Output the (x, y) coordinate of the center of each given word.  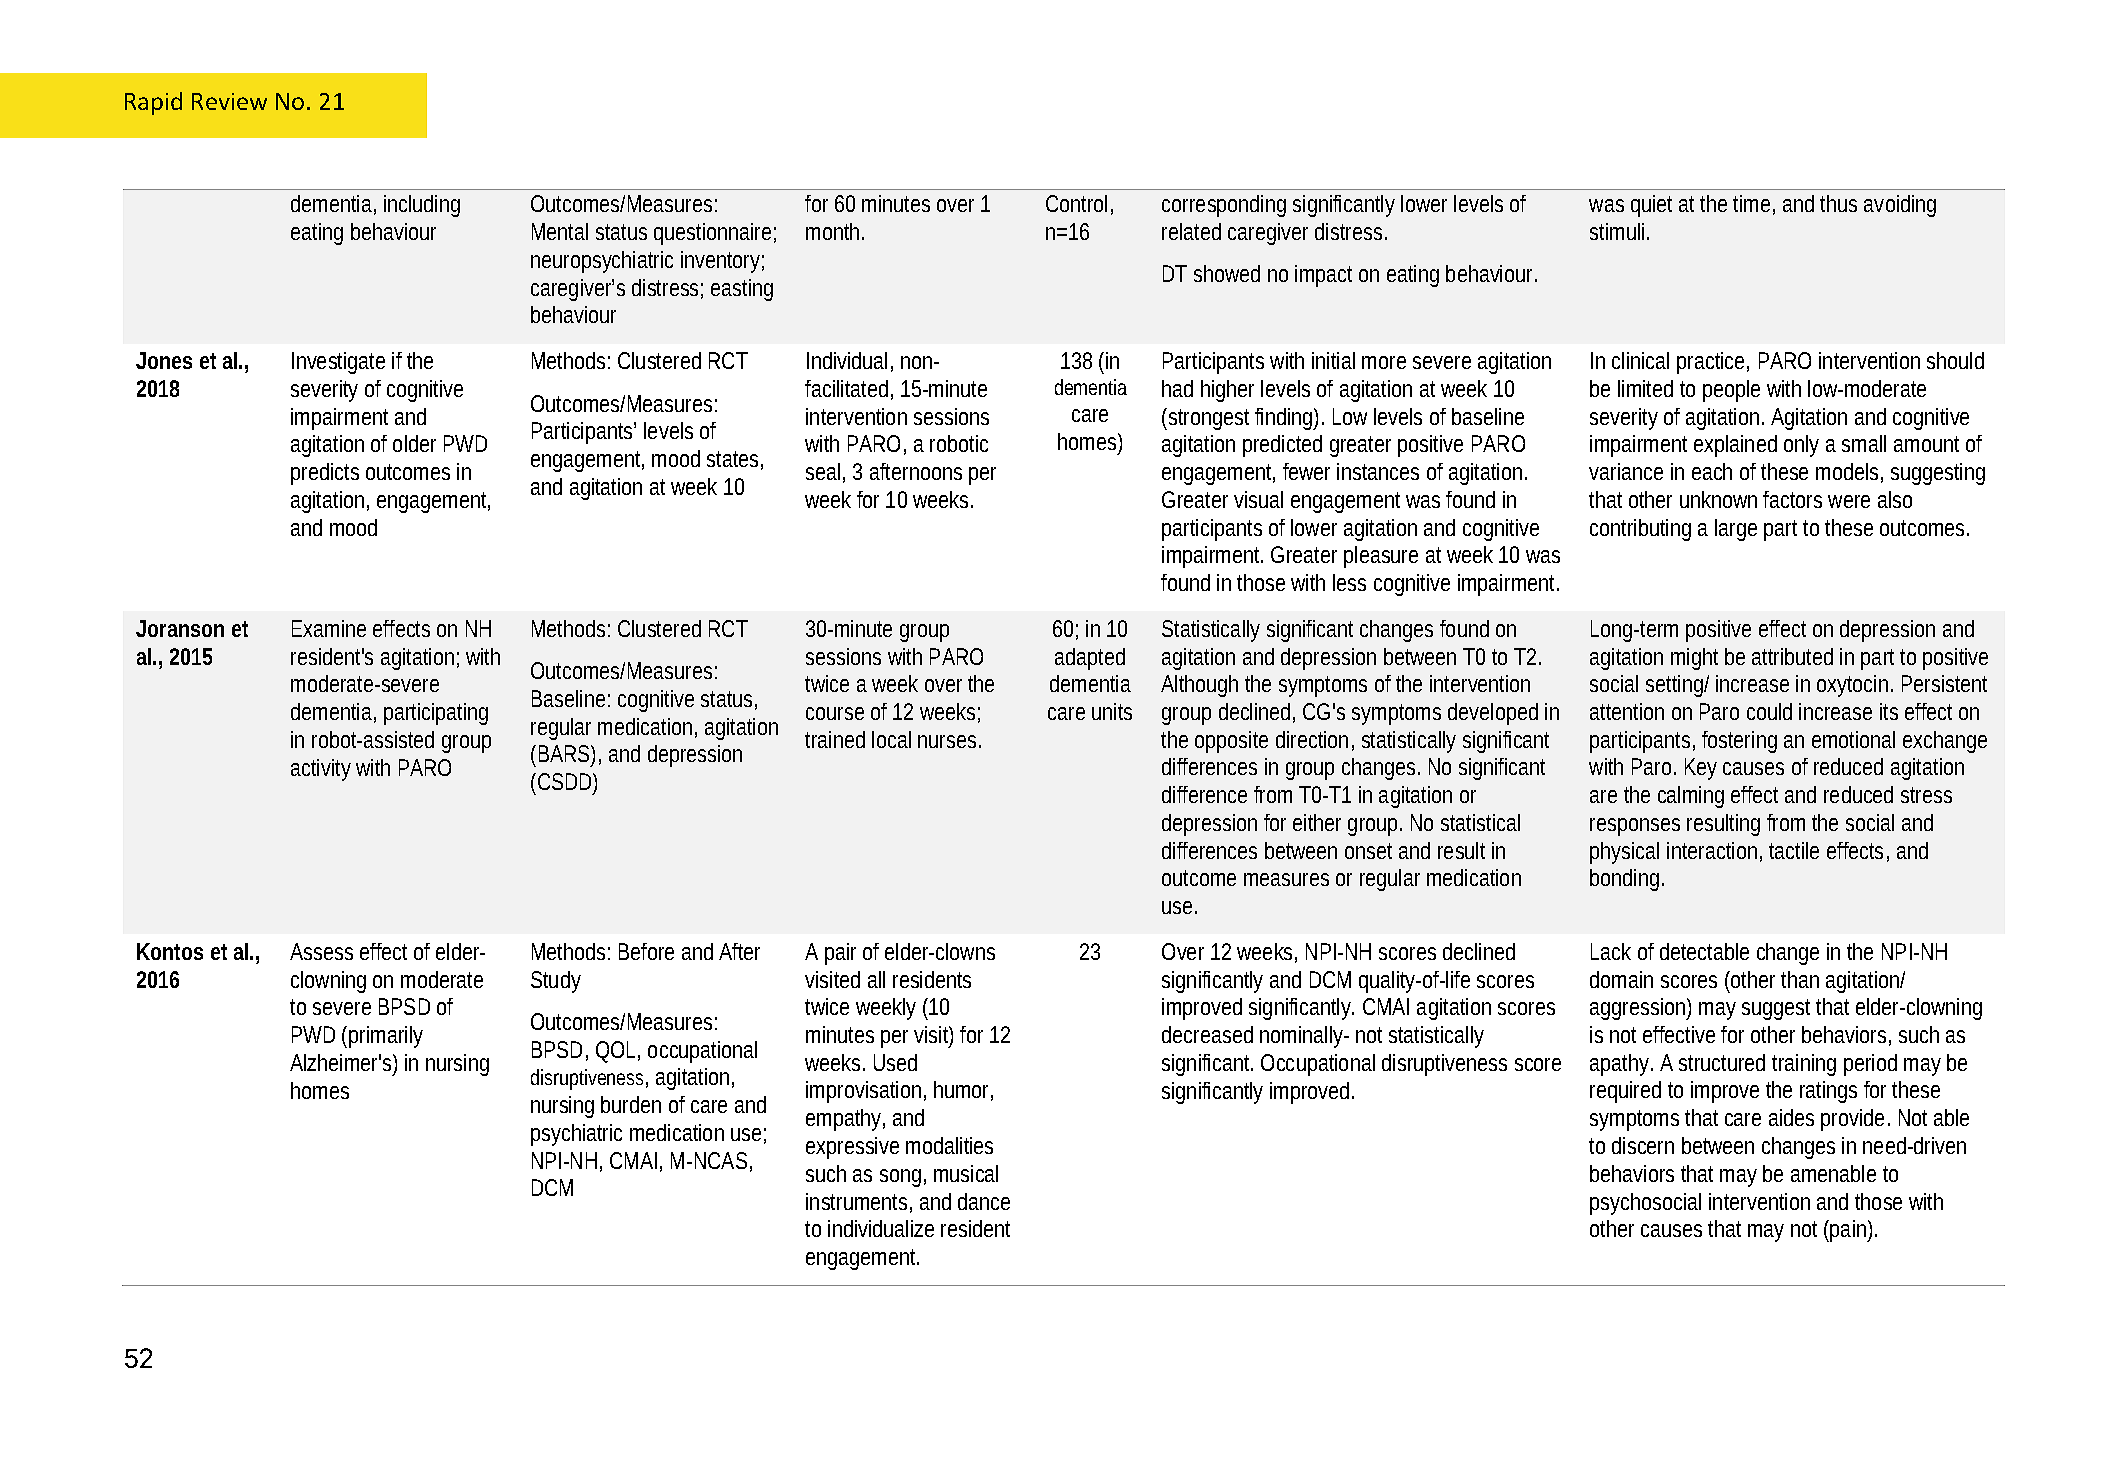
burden (631, 1104)
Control (1076, 203)
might (1694, 659)
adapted (1090, 659)
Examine (329, 628)
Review (229, 101)
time (1751, 203)
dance (984, 1201)
